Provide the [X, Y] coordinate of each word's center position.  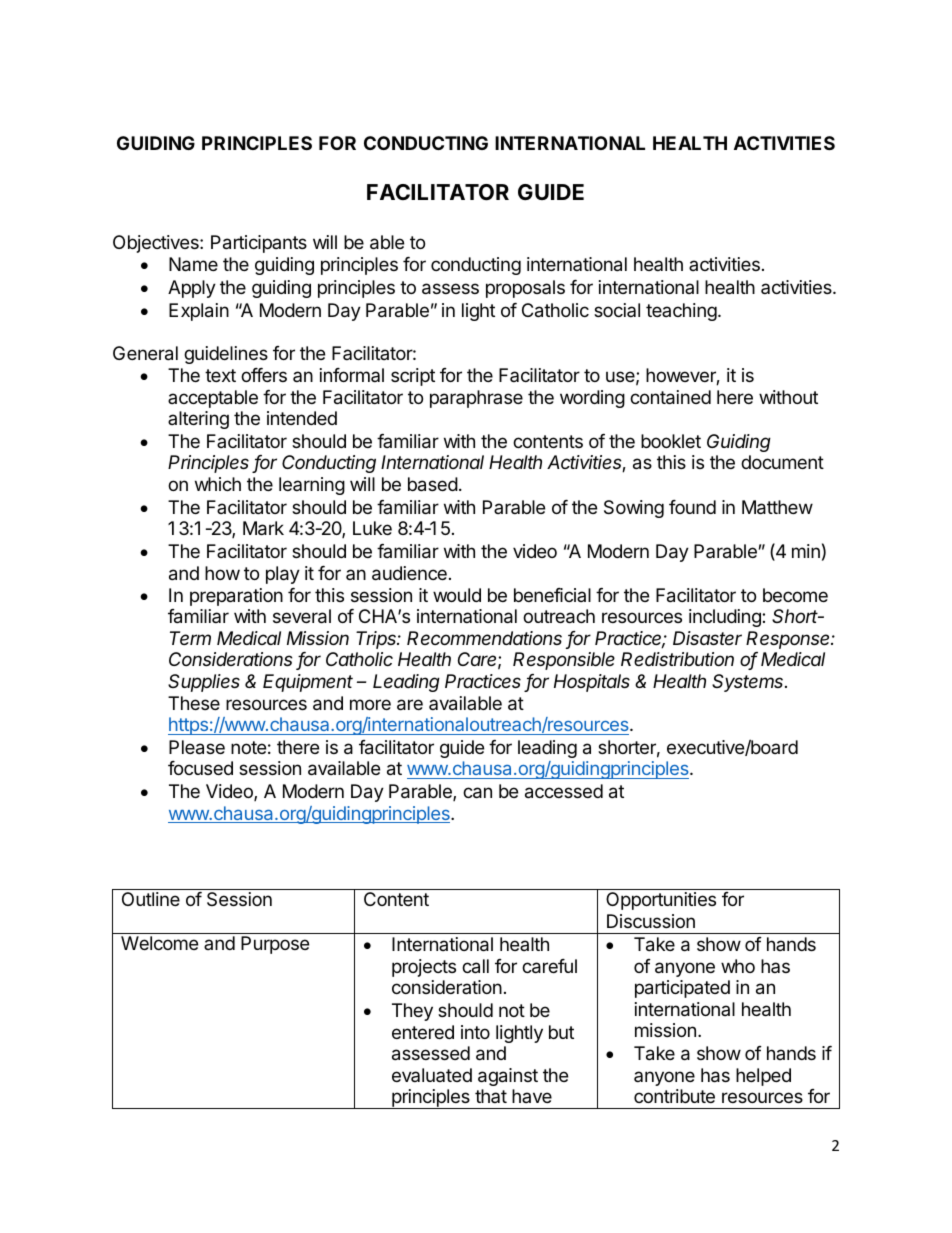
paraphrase [476, 399]
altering [198, 420]
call [475, 966]
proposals [525, 289]
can [477, 793]
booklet [671, 441]
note [248, 747]
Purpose [275, 945]
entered [423, 1032]
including [726, 618]
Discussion [651, 921]
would [457, 595]
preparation [236, 597]
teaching [682, 312]
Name [193, 264]
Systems [749, 683]
